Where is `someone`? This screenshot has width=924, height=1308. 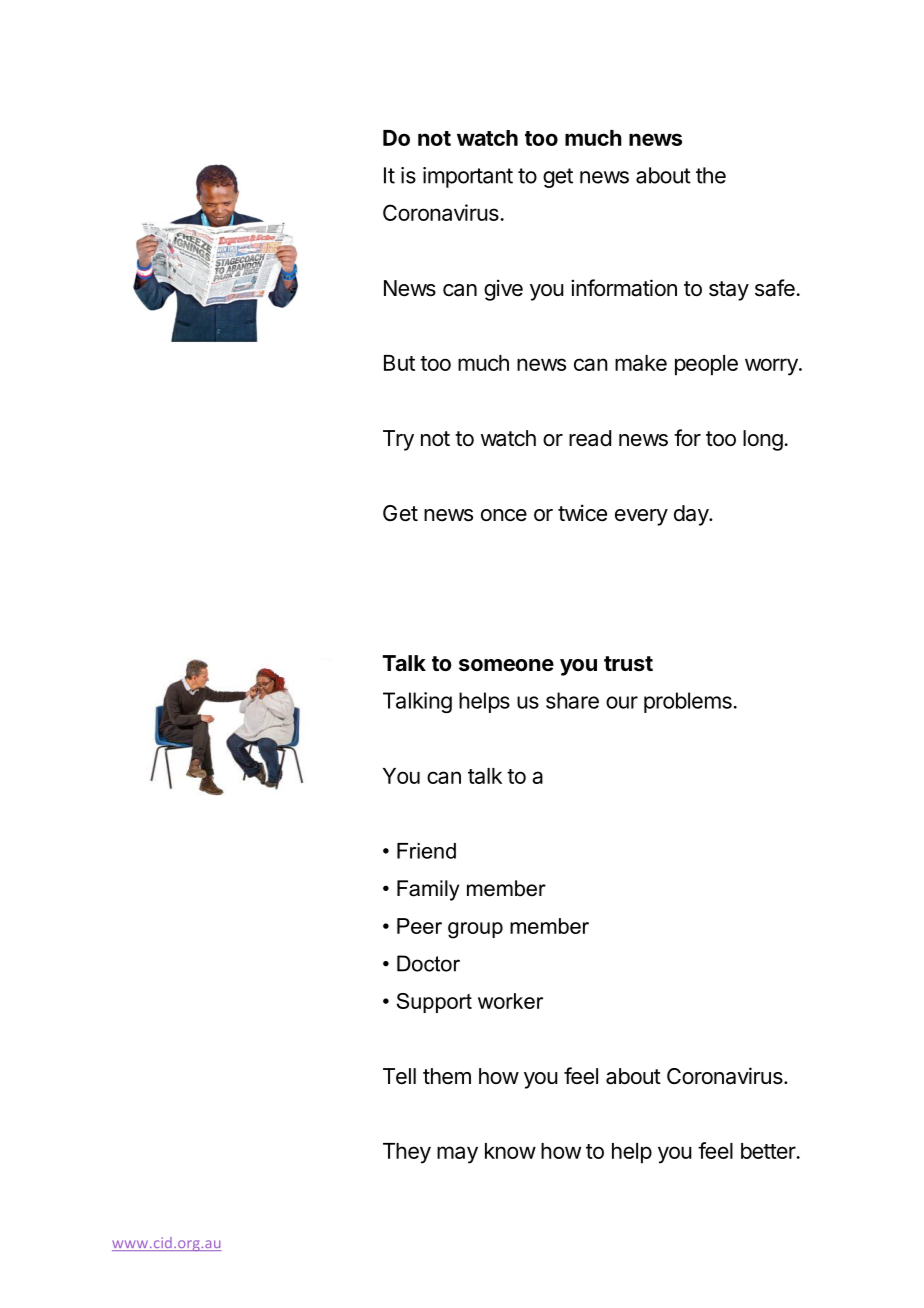 someone is located at coordinates (506, 665).
